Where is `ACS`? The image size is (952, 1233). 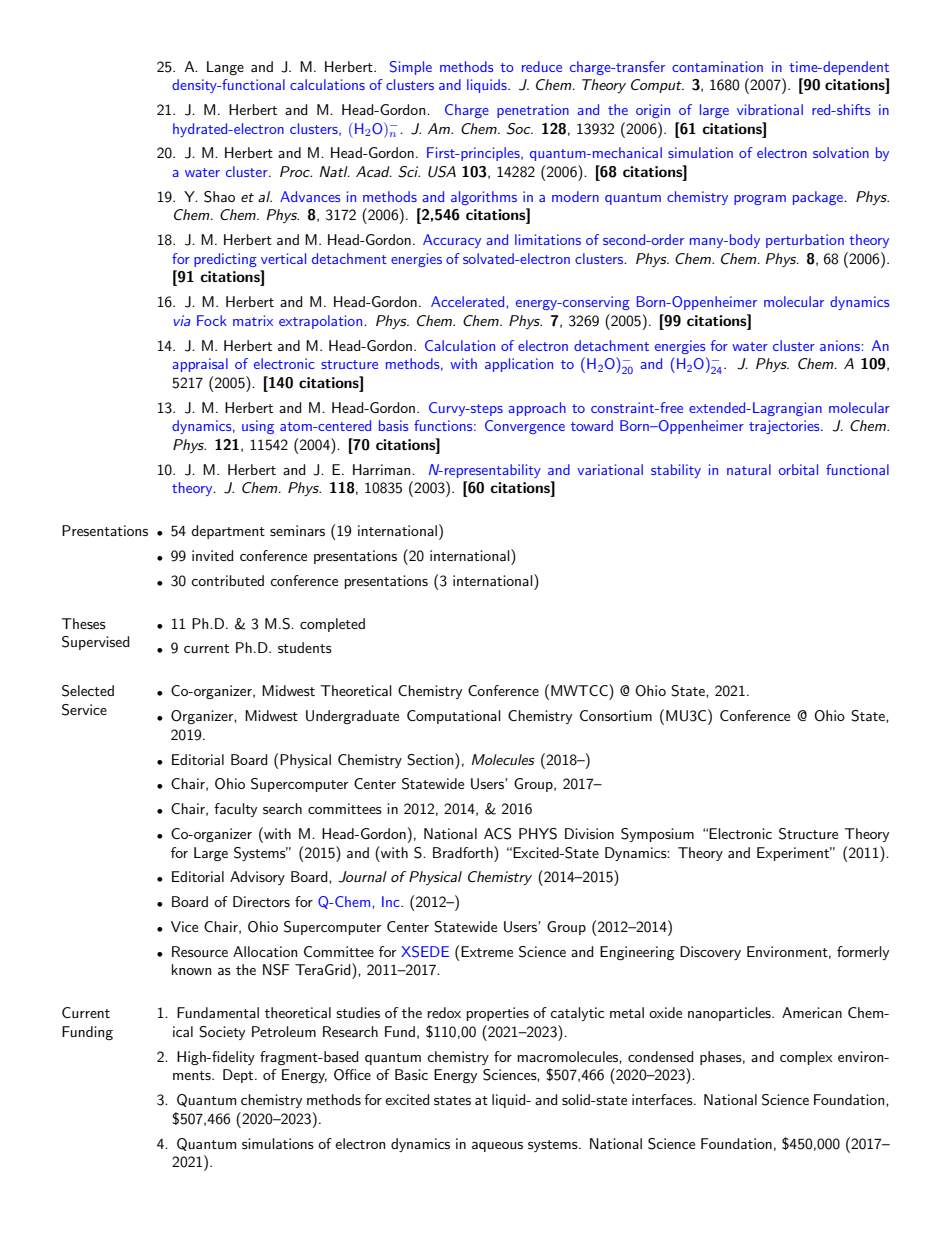 ACS is located at coordinates (497, 834).
